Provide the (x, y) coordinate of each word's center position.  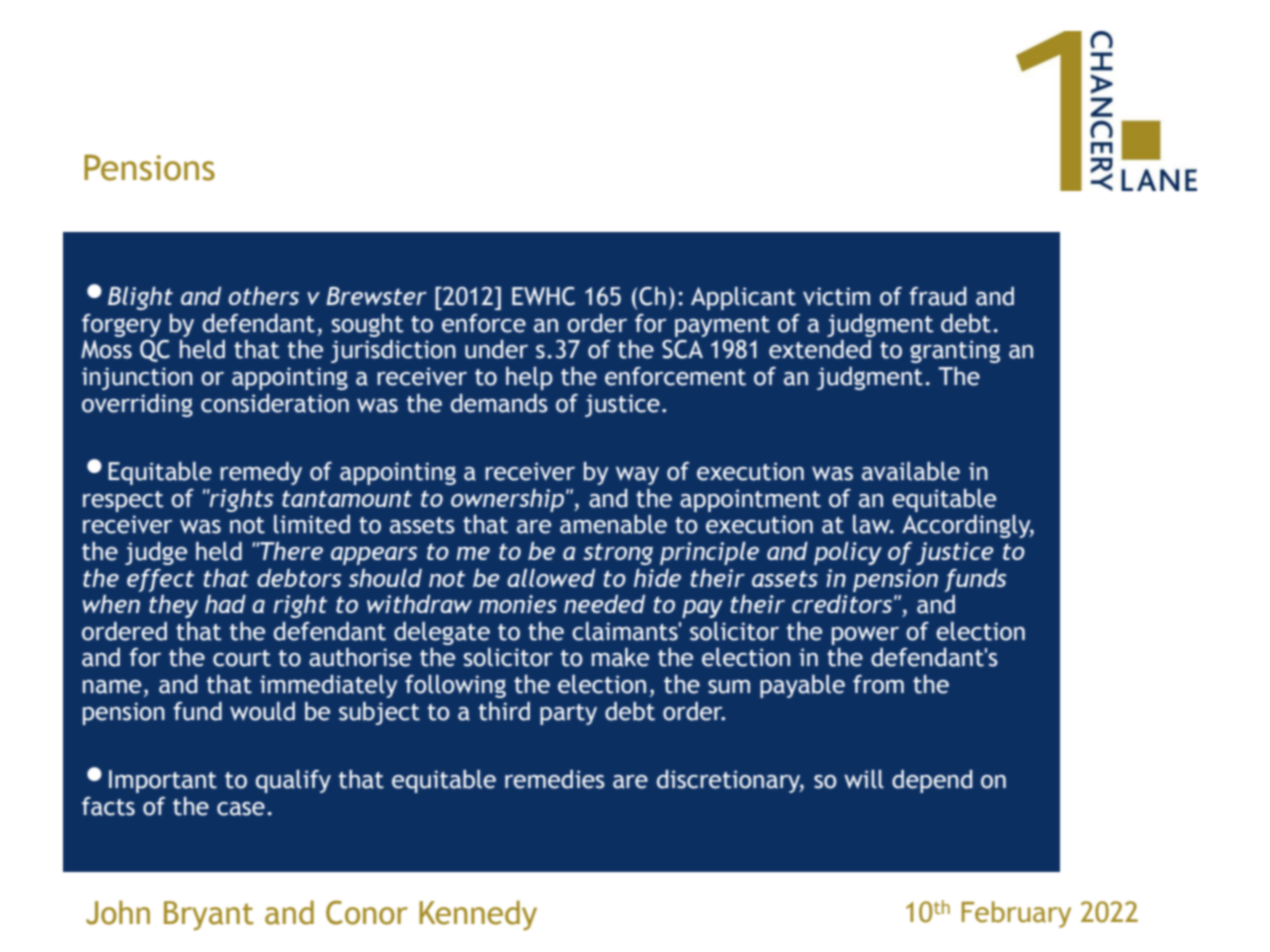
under (496, 349)
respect (123, 501)
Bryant (209, 916)
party (568, 714)
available (911, 471)
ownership (509, 500)
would (262, 711)
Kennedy (478, 915)
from (878, 684)
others (264, 296)
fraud (938, 296)
